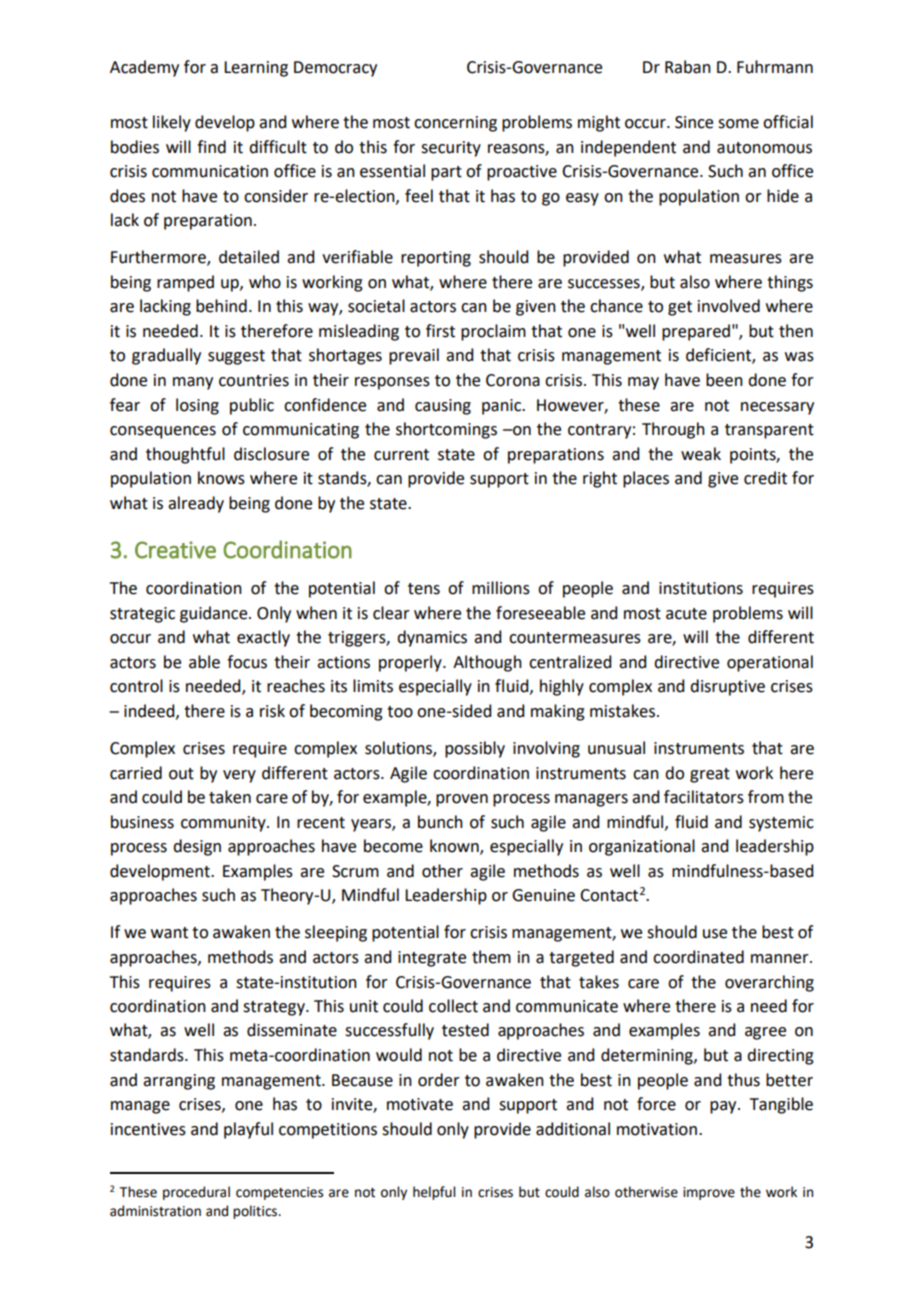 This screenshot has width=924, height=1308. Describe the element at coordinates (455, 124) in the screenshot. I see `concerning` at that location.
